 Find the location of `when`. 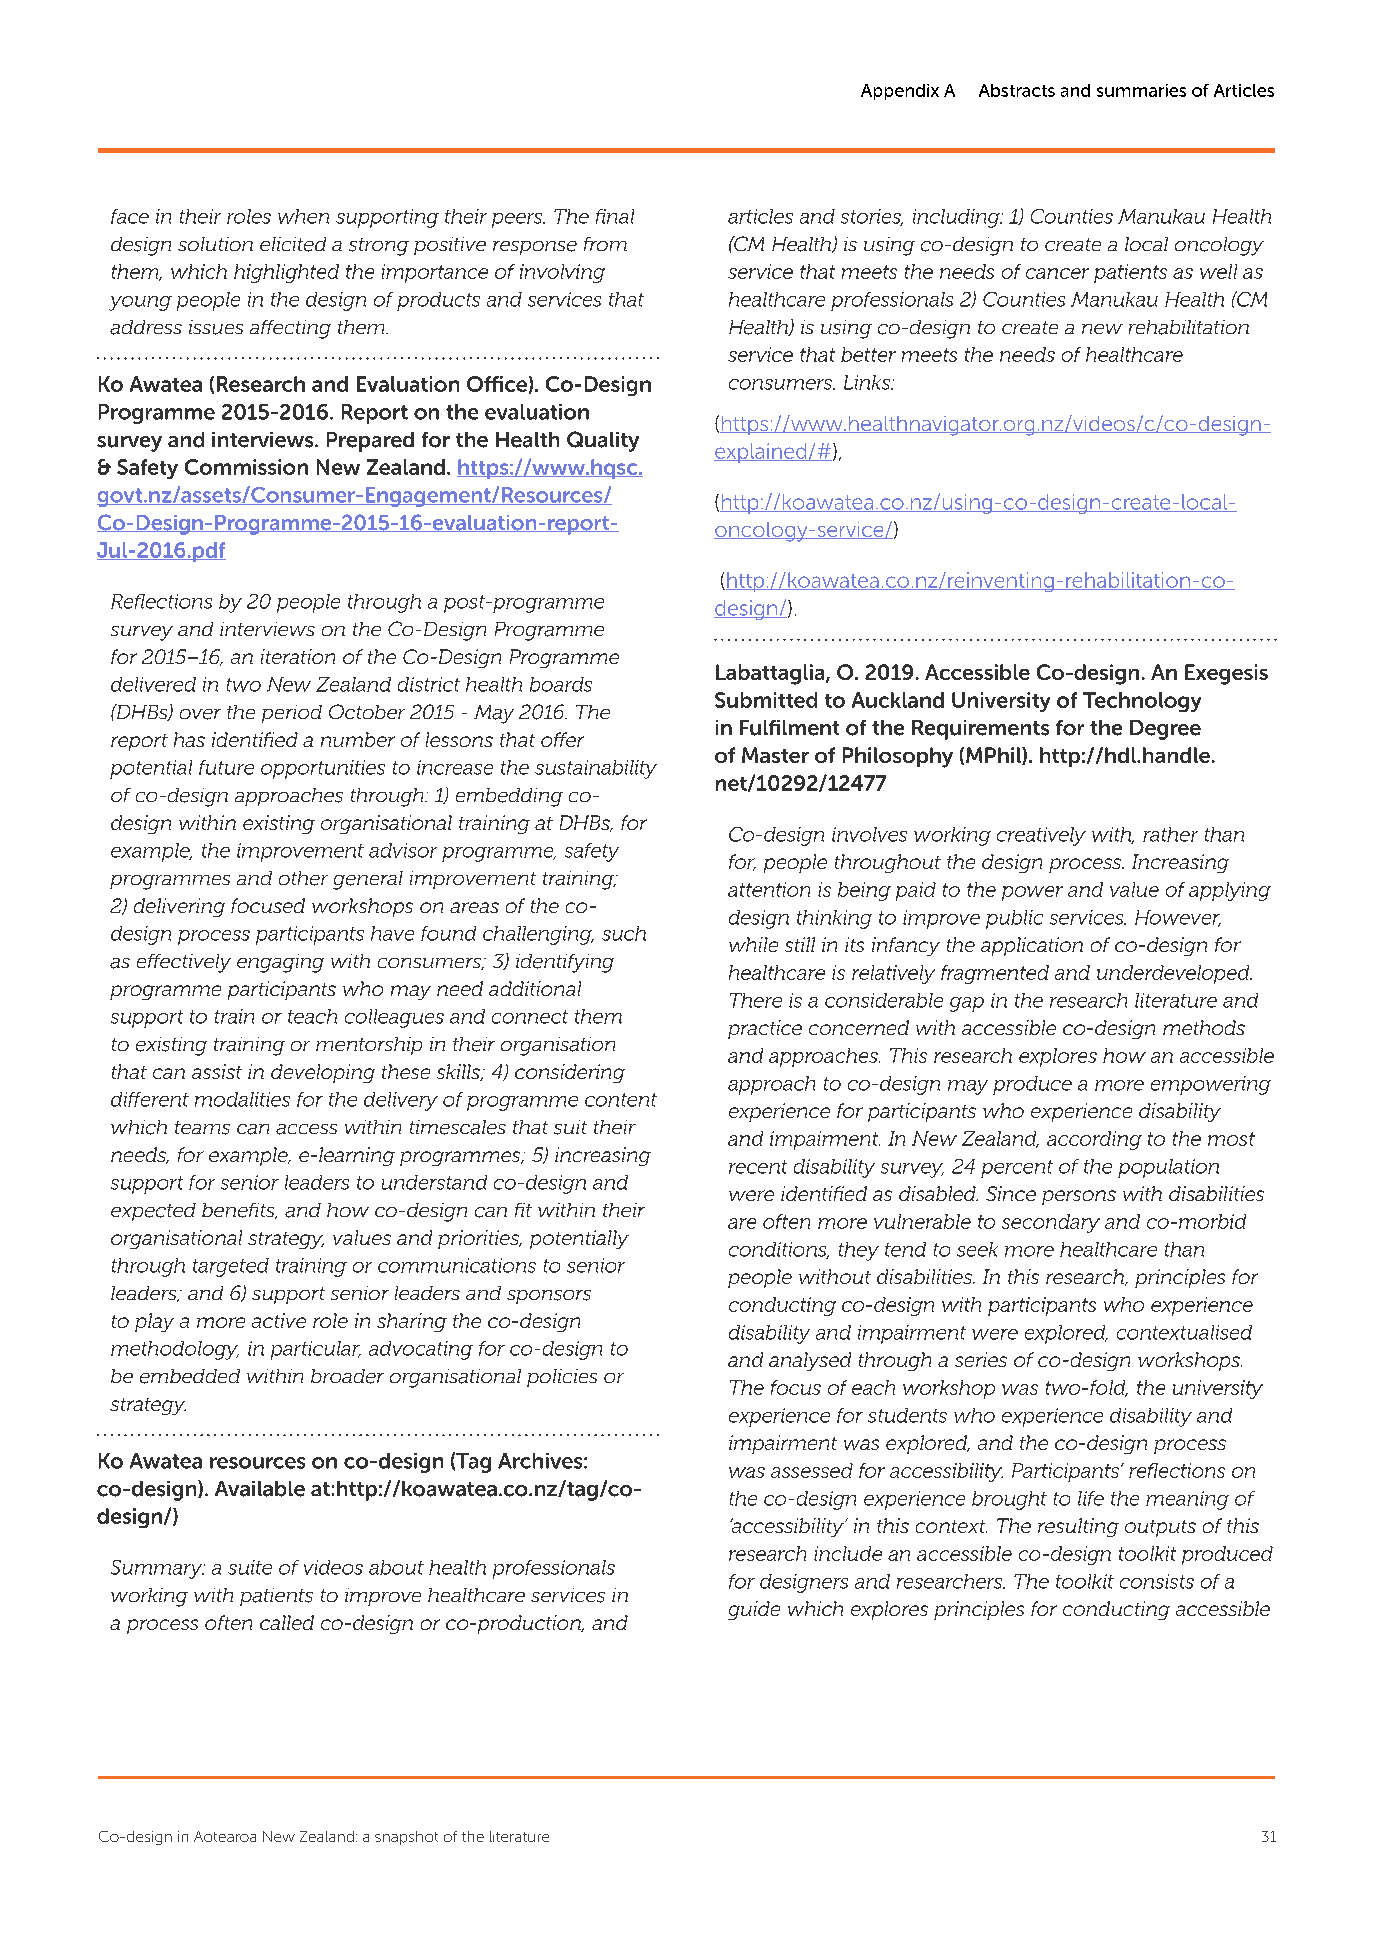

when is located at coordinates (303, 216).
